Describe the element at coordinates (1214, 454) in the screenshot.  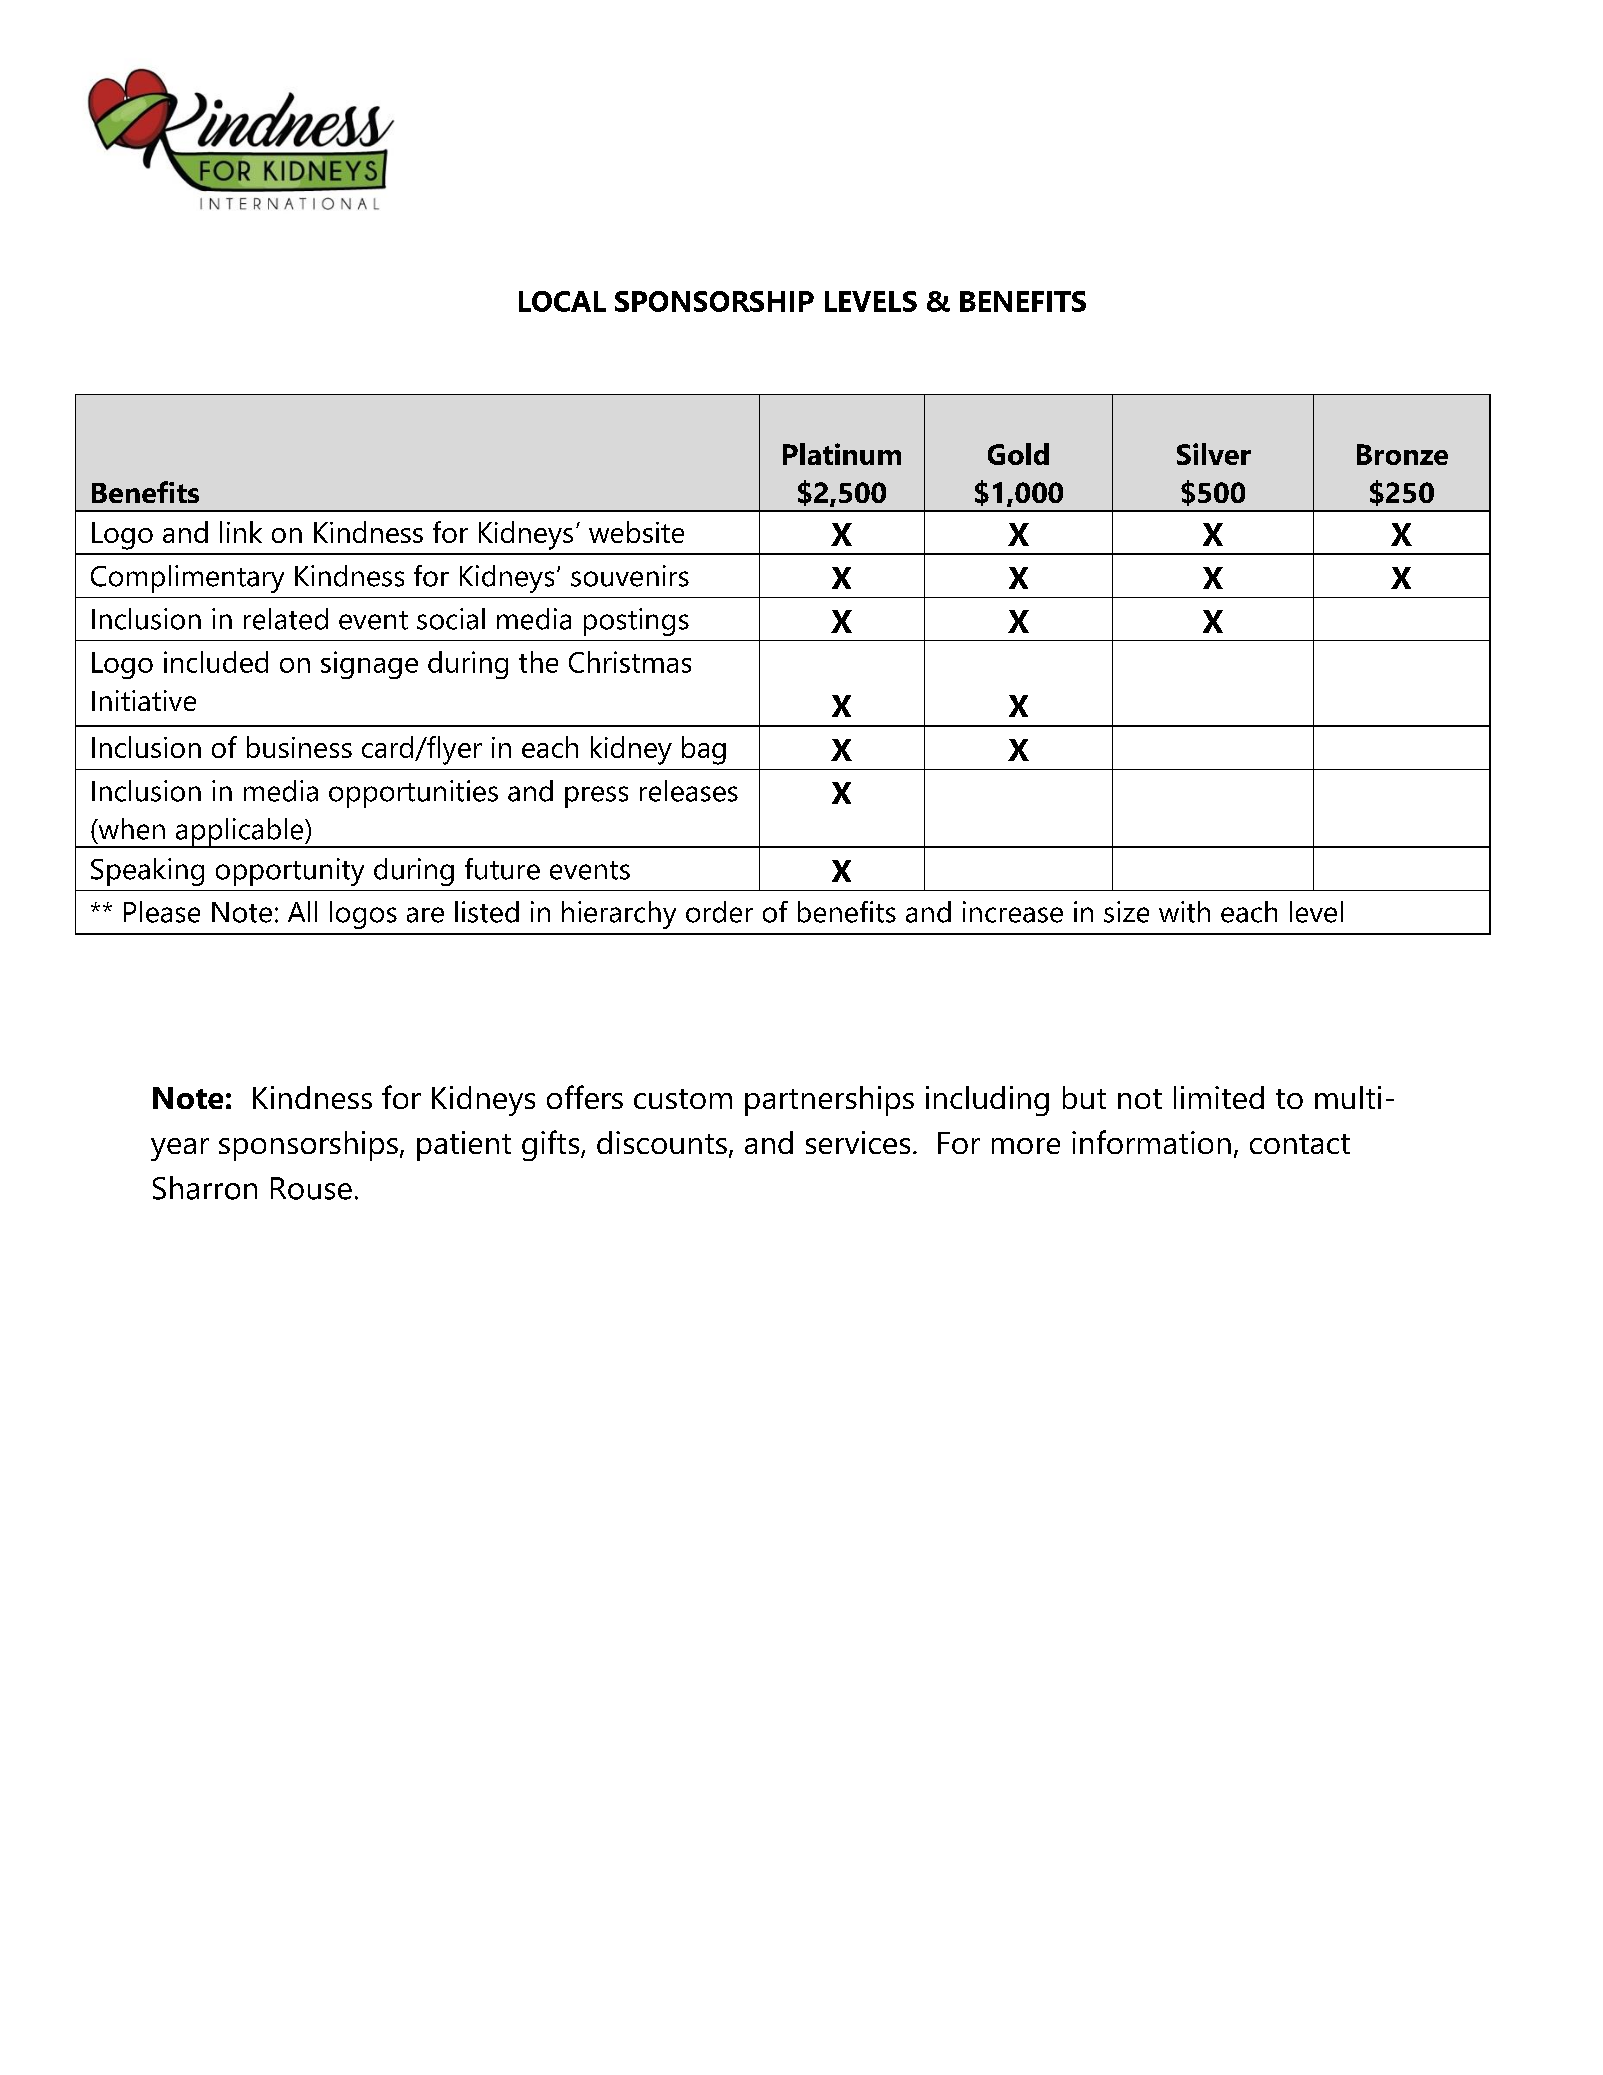
I see `Silver` at that location.
